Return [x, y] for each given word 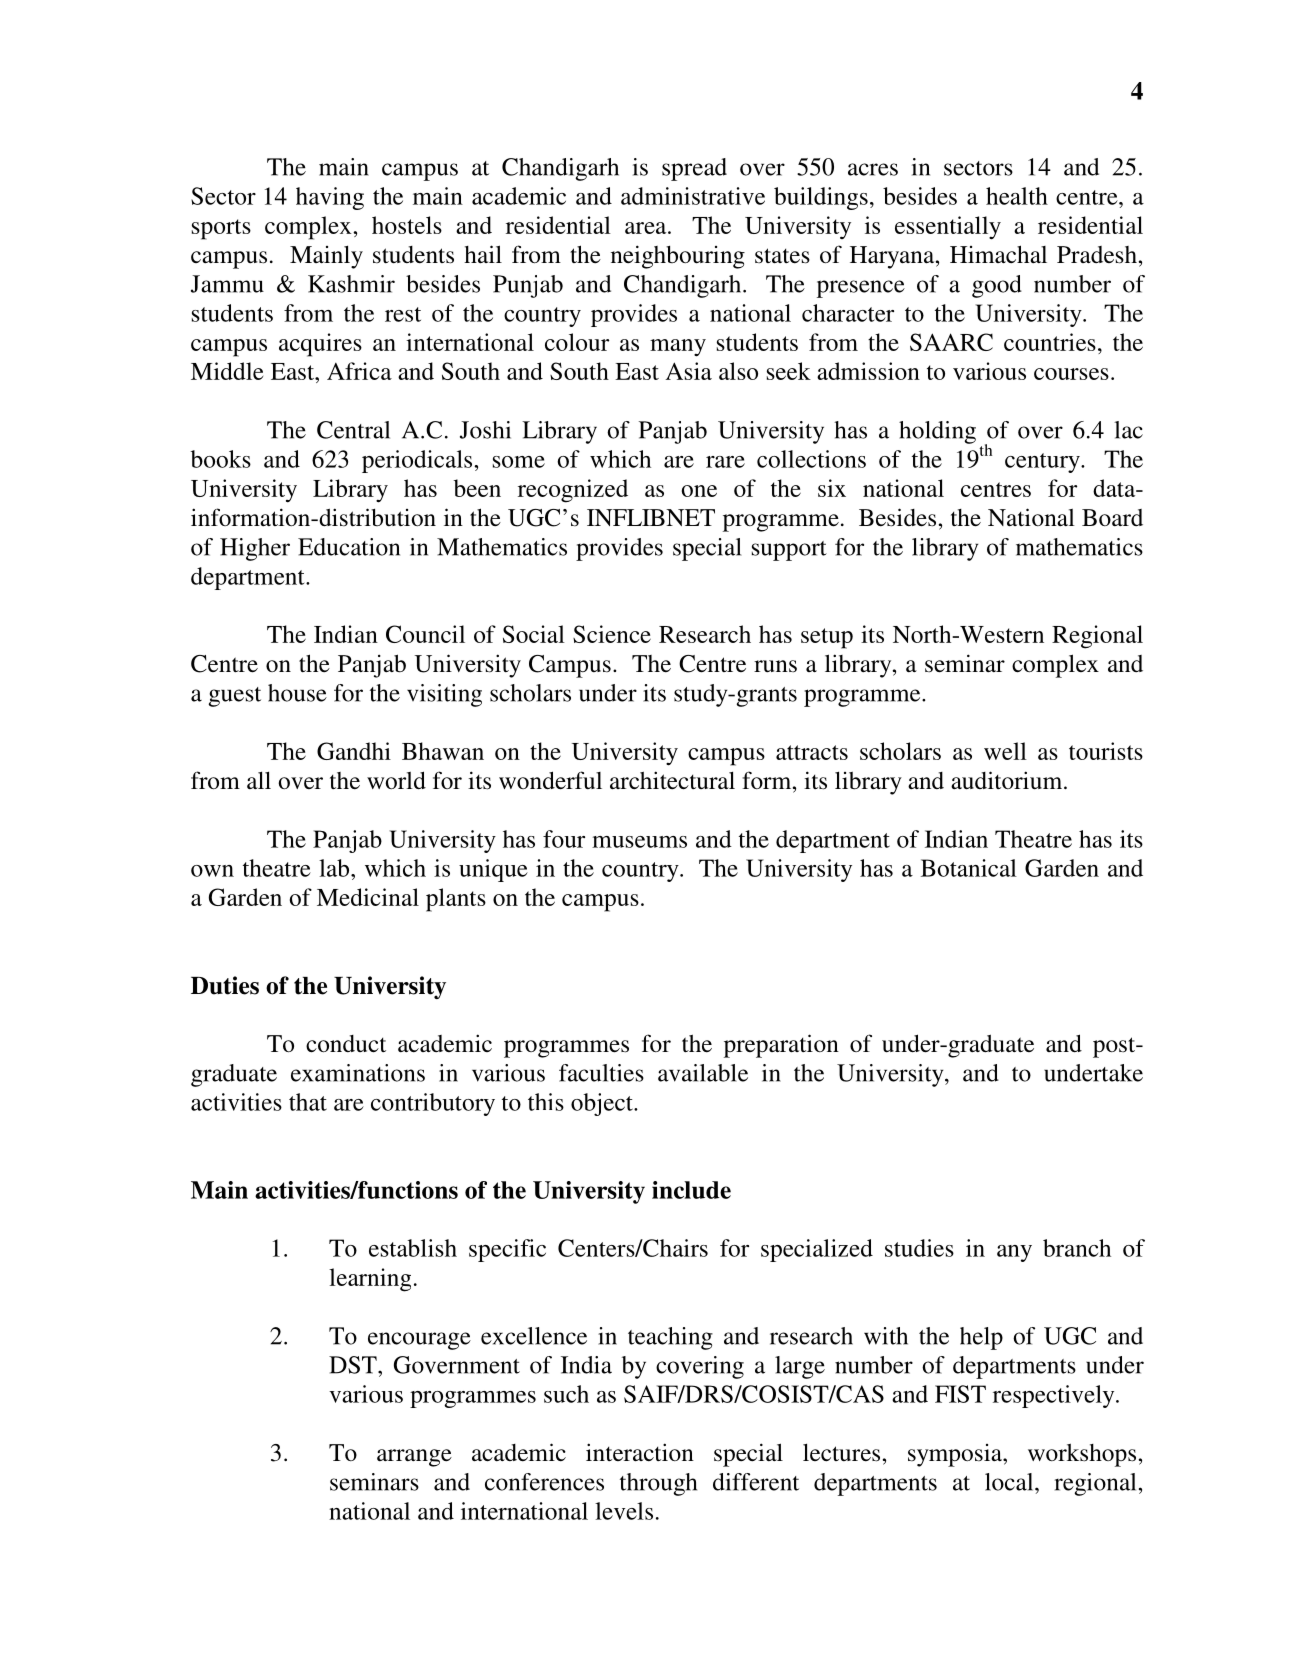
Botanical [969, 868]
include [691, 1190]
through [658, 1484]
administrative [693, 196]
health [1017, 196]
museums [639, 842]
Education [349, 547]
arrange [414, 1458]
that [308, 1102]
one [699, 491]
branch [1077, 1248]
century [1043, 463]
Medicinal [368, 897]
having [330, 198]
